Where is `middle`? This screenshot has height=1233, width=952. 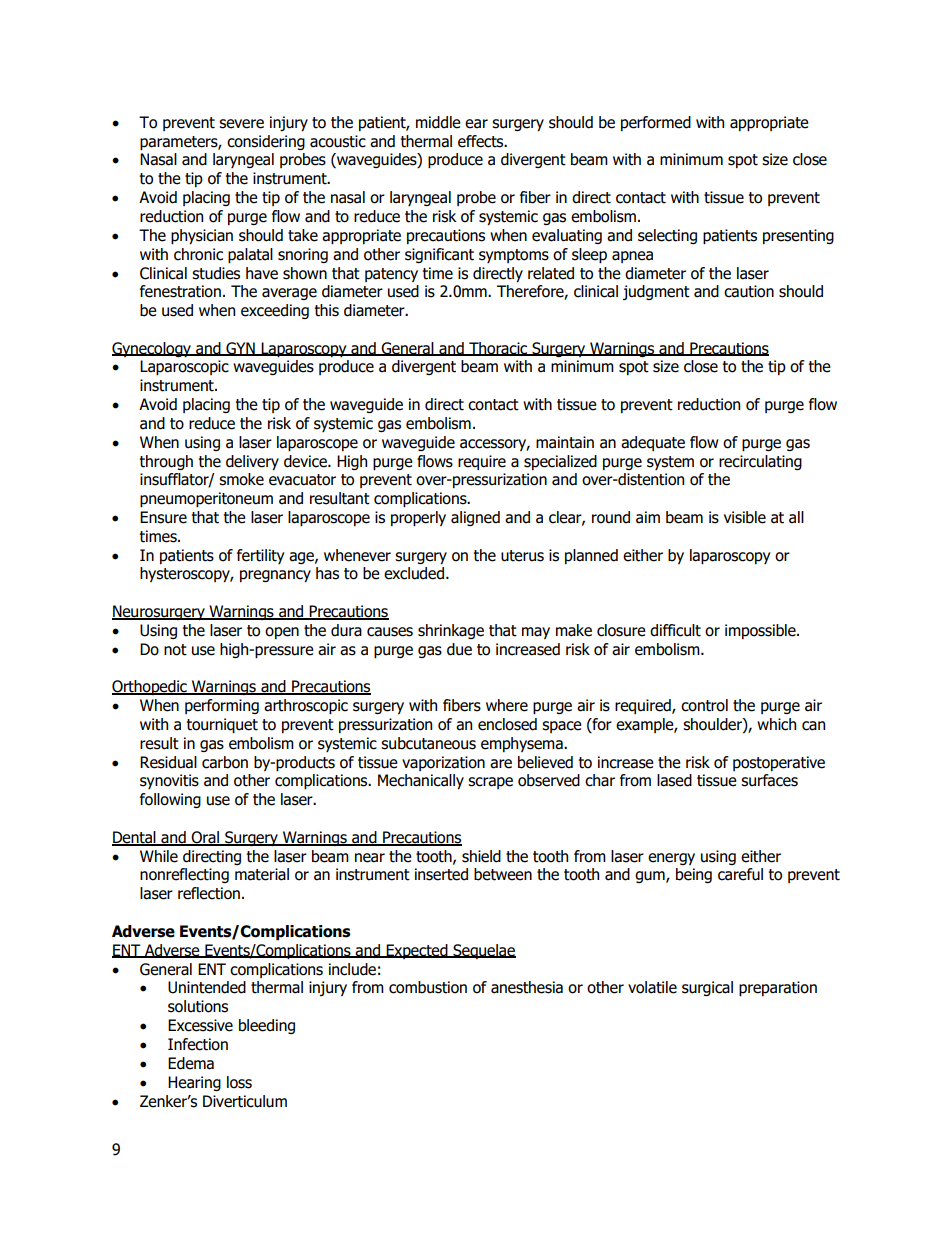
middle is located at coordinates (438, 122).
